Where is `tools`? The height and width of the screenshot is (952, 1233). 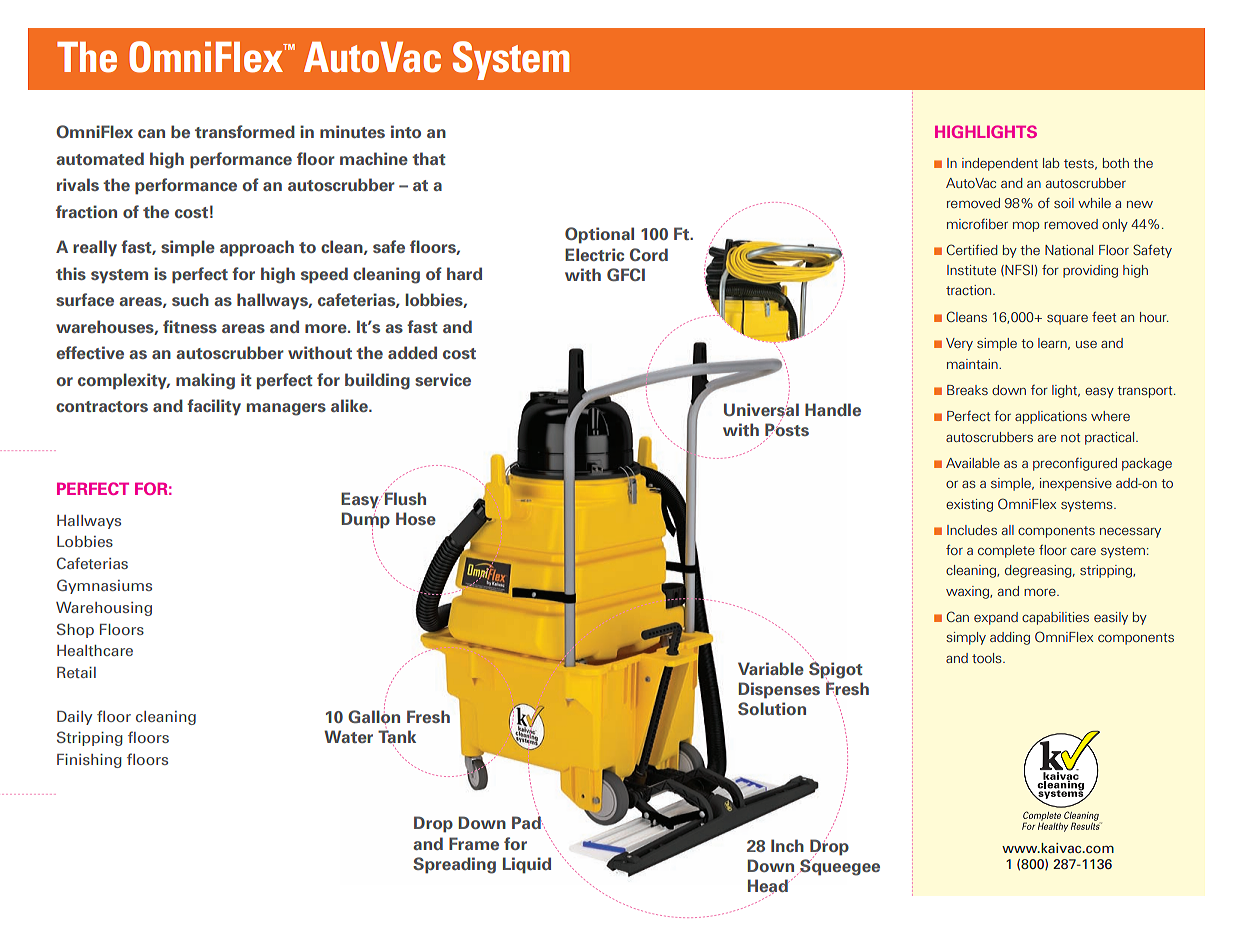 tools is located at coordinates (988, 658).
